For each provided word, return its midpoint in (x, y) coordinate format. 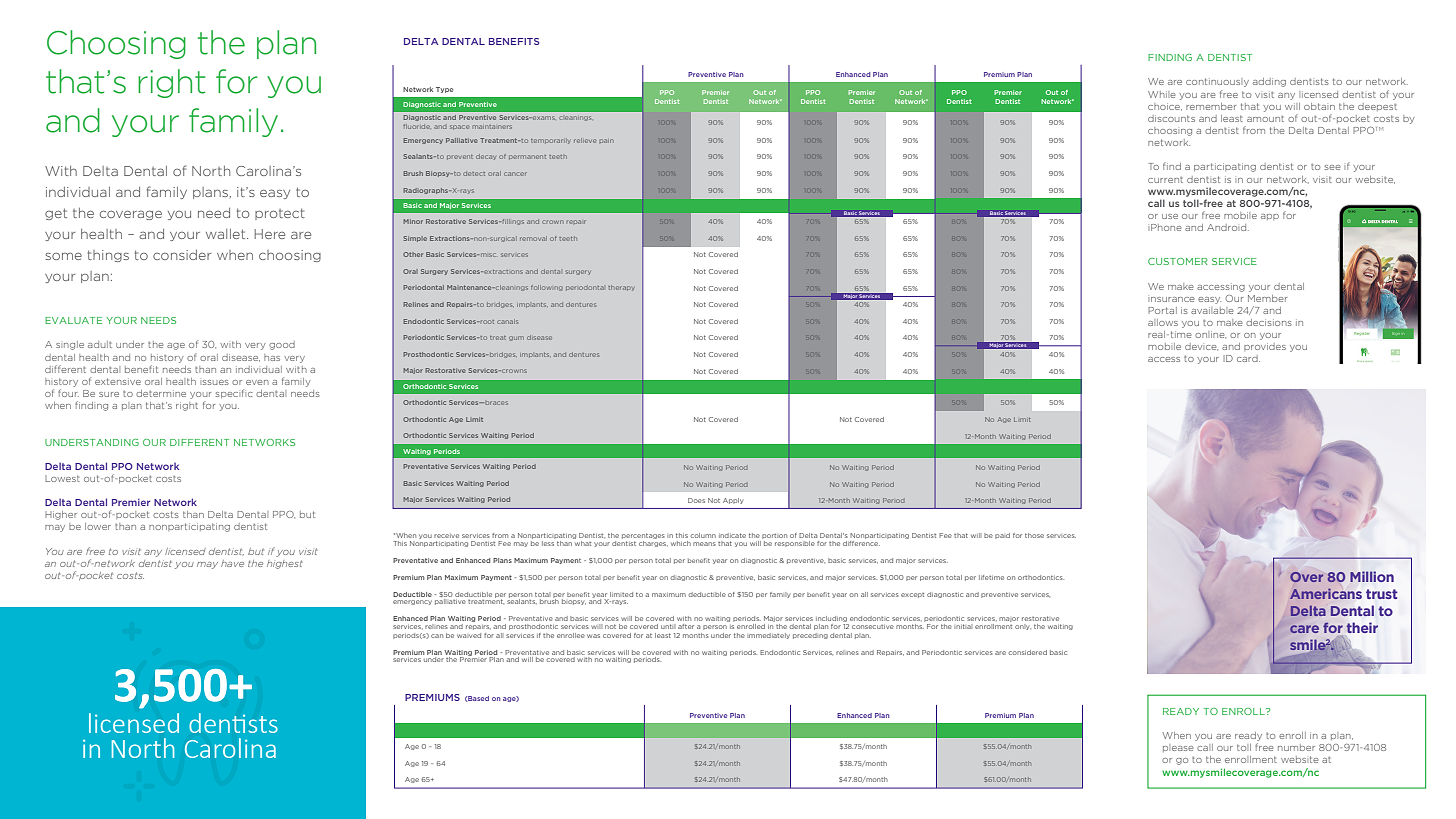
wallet (227, 234)
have (232, 563)
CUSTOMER (1177, 261)
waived (469, 635)
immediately (768, 636)
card (1248, 358)
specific (234, 393)
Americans (1326, 594)
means (704, 544)
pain (606, 141)
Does (696, 500)
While (1161, 94)
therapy (621, 288)
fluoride (416, 126)
